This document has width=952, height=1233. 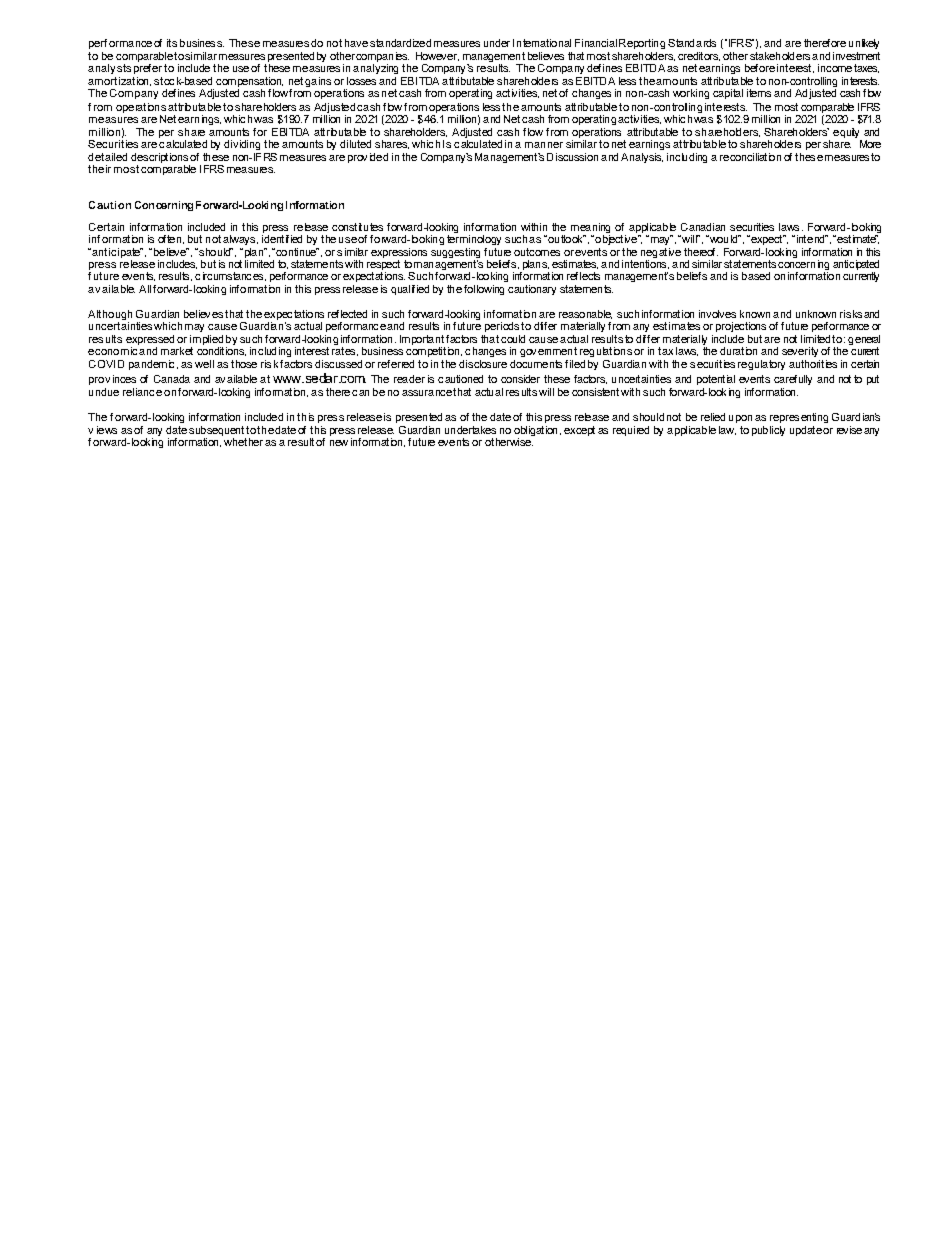 What do you see at coordinates (243, 442) in the document?
I see `whether` at bounding box center [243, 442].
